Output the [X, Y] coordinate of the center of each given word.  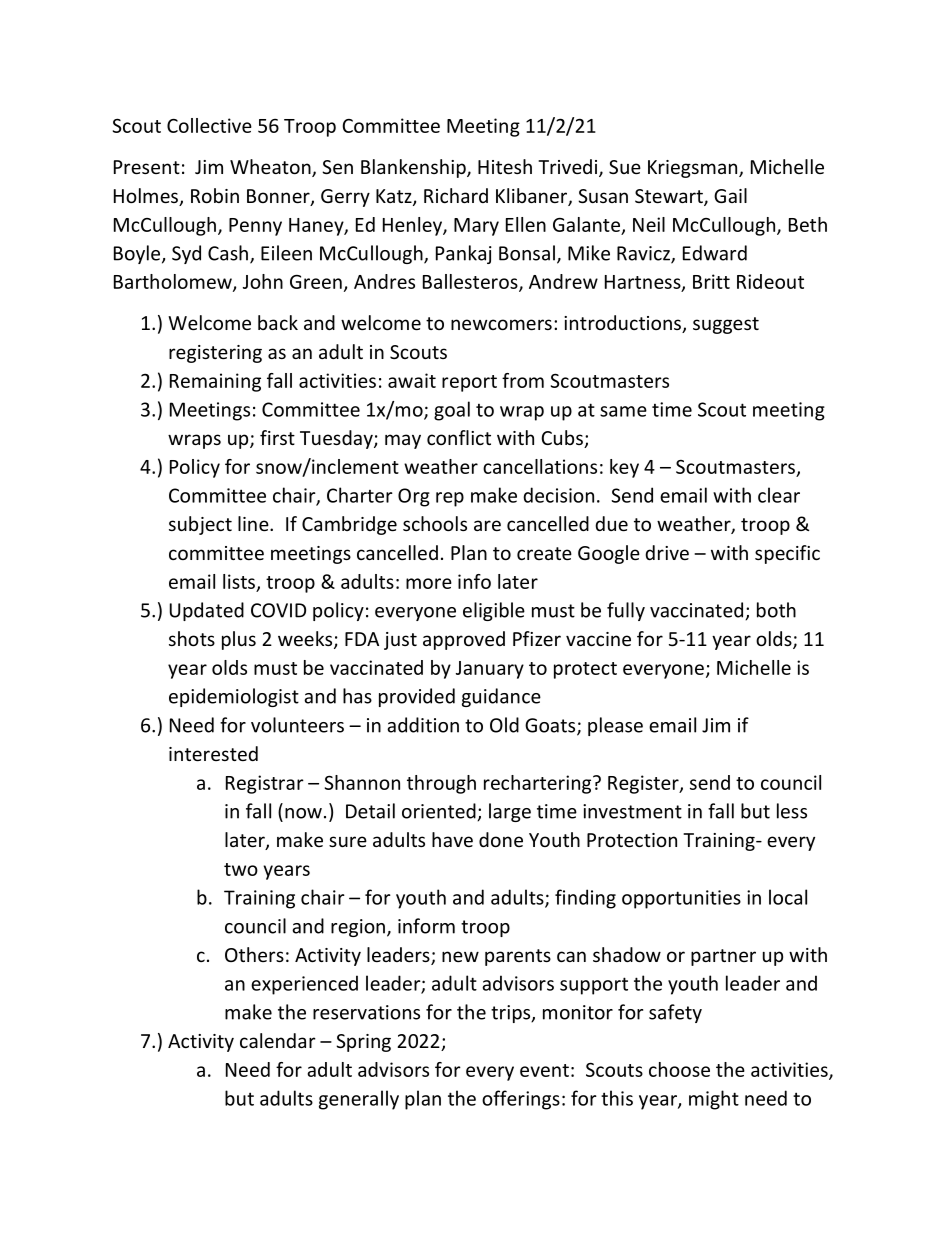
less [792, 811]
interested [213, 753]
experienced [304, 985]
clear [779, 495]
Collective [209, 125]
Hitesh [505, 166]
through [441, 784]
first [277, 437]
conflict [459, 437]
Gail [730, 195]
